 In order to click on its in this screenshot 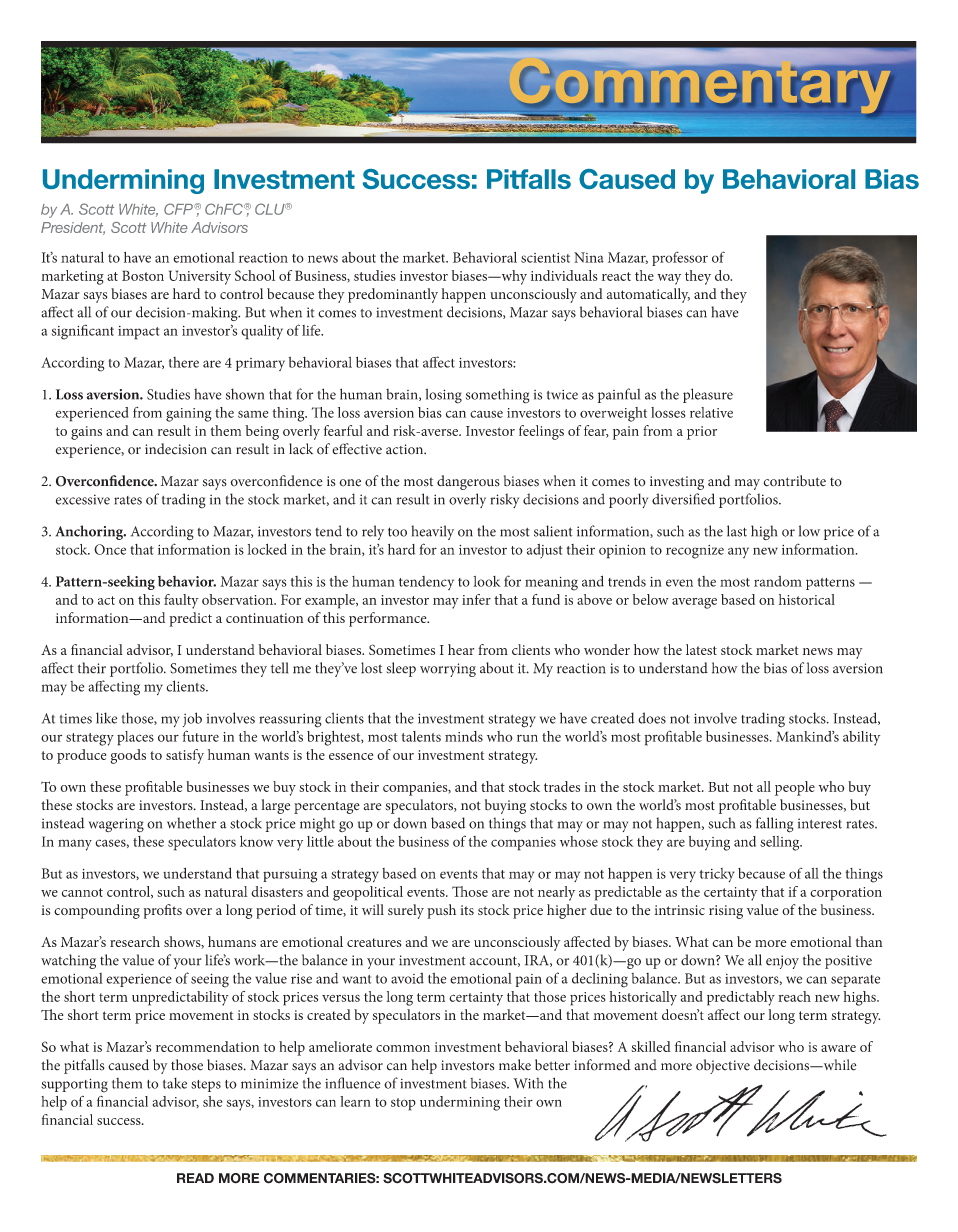, I will do `click(467, 910)`.
